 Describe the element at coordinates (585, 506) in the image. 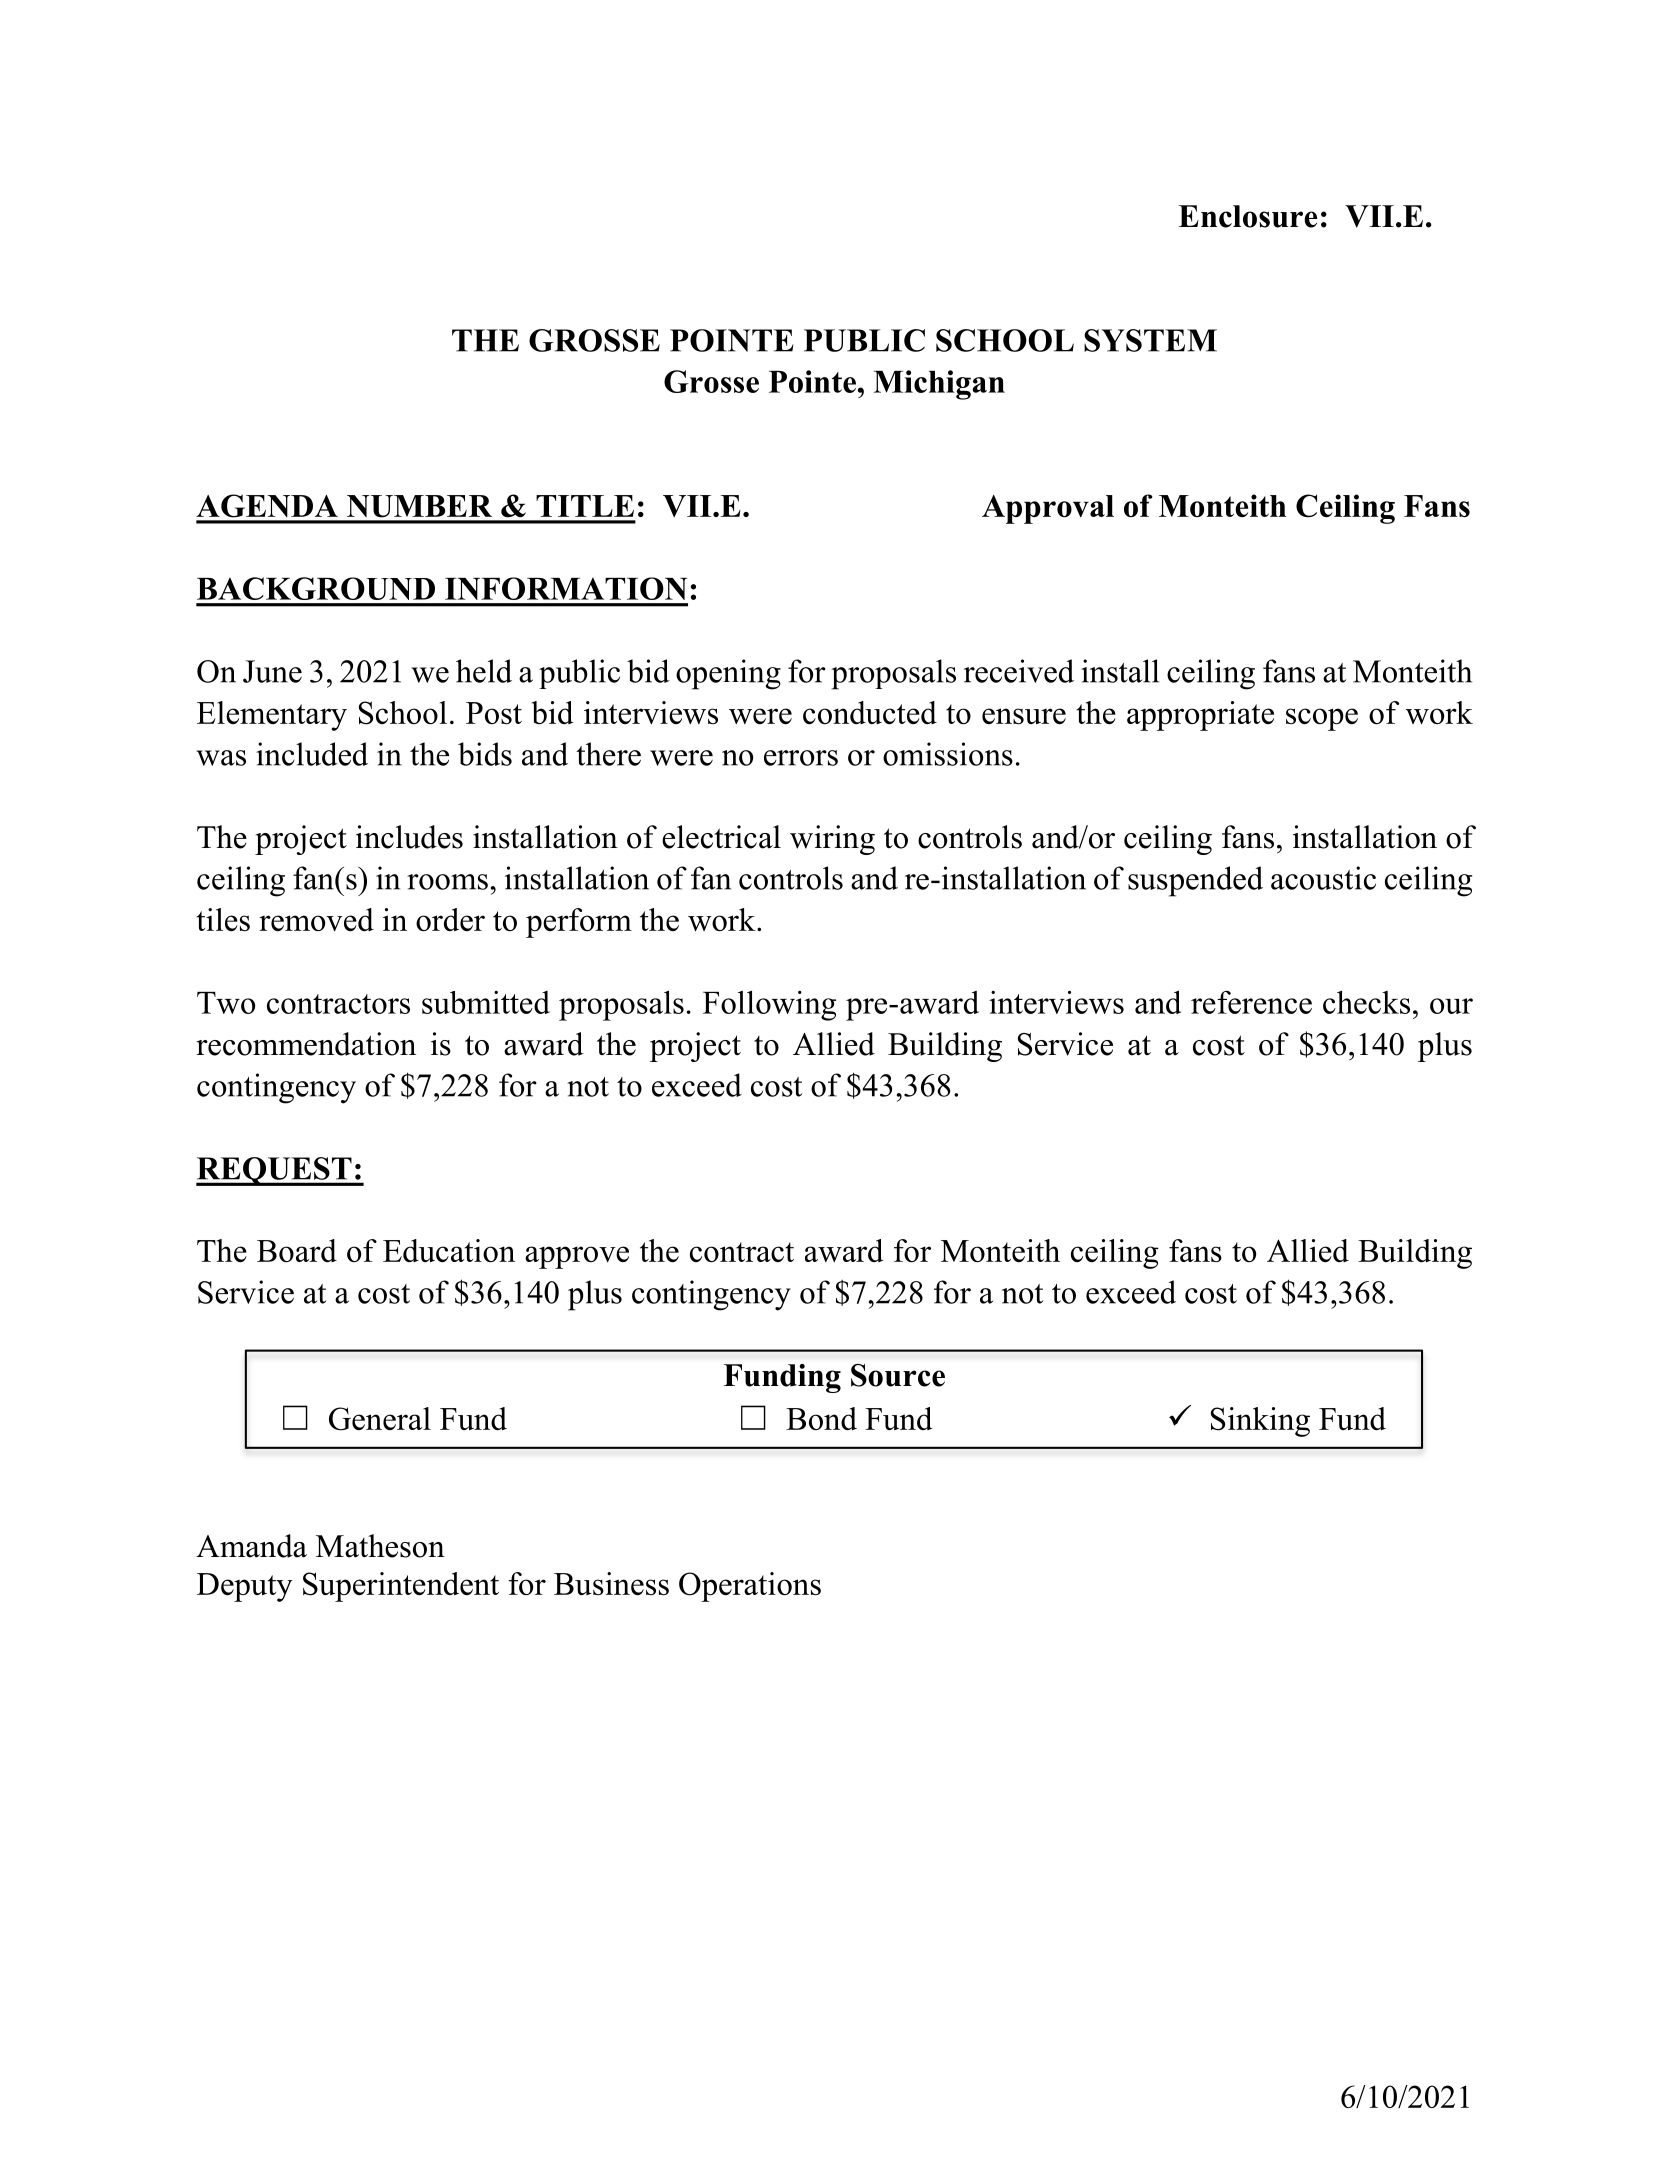

I see `TITLE` at that location.
